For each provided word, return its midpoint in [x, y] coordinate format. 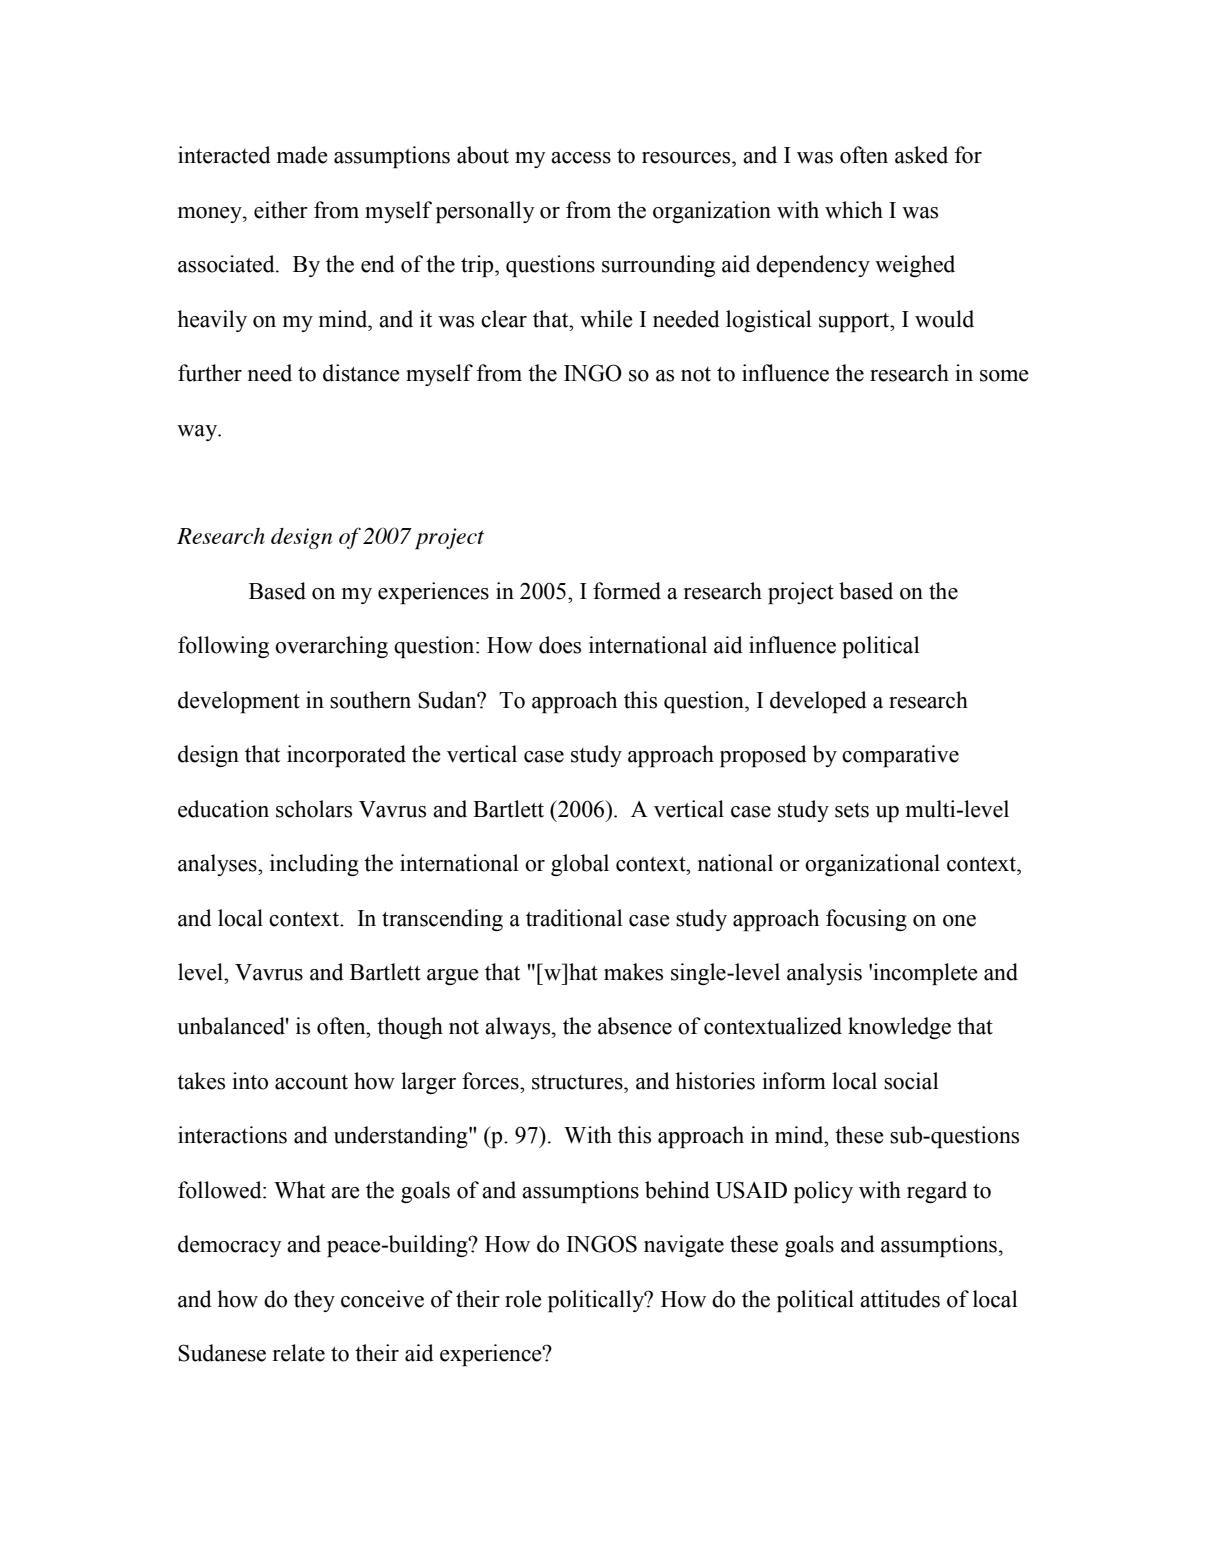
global [580, 865]
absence [635, 1026]
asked [921, 155]
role [523, 1299]
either [281, 210]
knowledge [899, 1028]
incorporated [346, 756]
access [581, 158]
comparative [900, 756]
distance [361, 373]
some [1004, 376]
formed [627, 591]
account [311, 1082]
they [314, 1301]
